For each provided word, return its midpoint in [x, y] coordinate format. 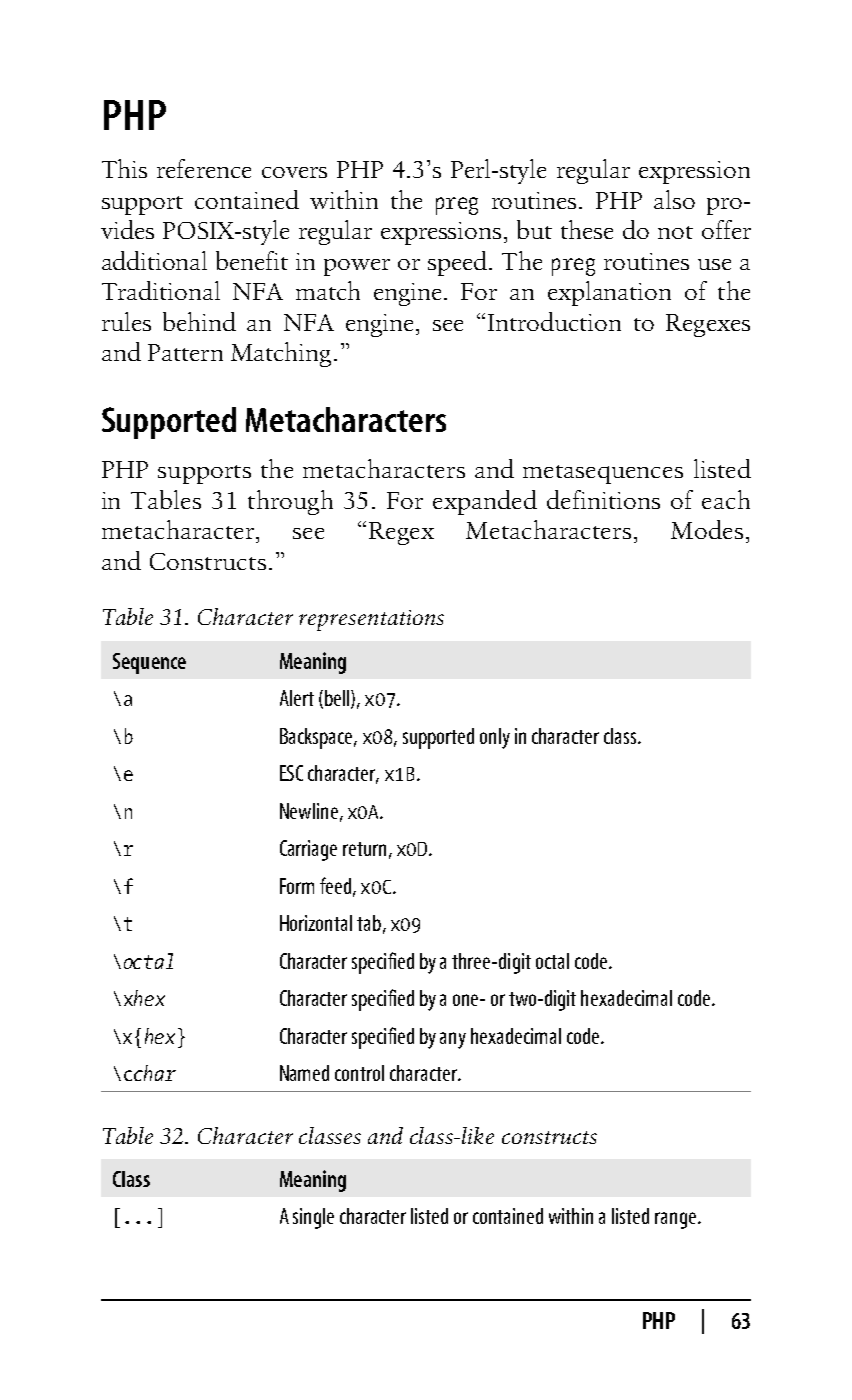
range [677, 1220]
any [453, 1040]
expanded [485, 502]
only [495, 738]
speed [457, 263]
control [359, 1073]
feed [335, 885]
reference [204, 168]
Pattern [185, 352]
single [313, 1218]
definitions [603, 499]
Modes [707, 529]
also [674, 199]
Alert [297, 698]
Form [297, 886]
